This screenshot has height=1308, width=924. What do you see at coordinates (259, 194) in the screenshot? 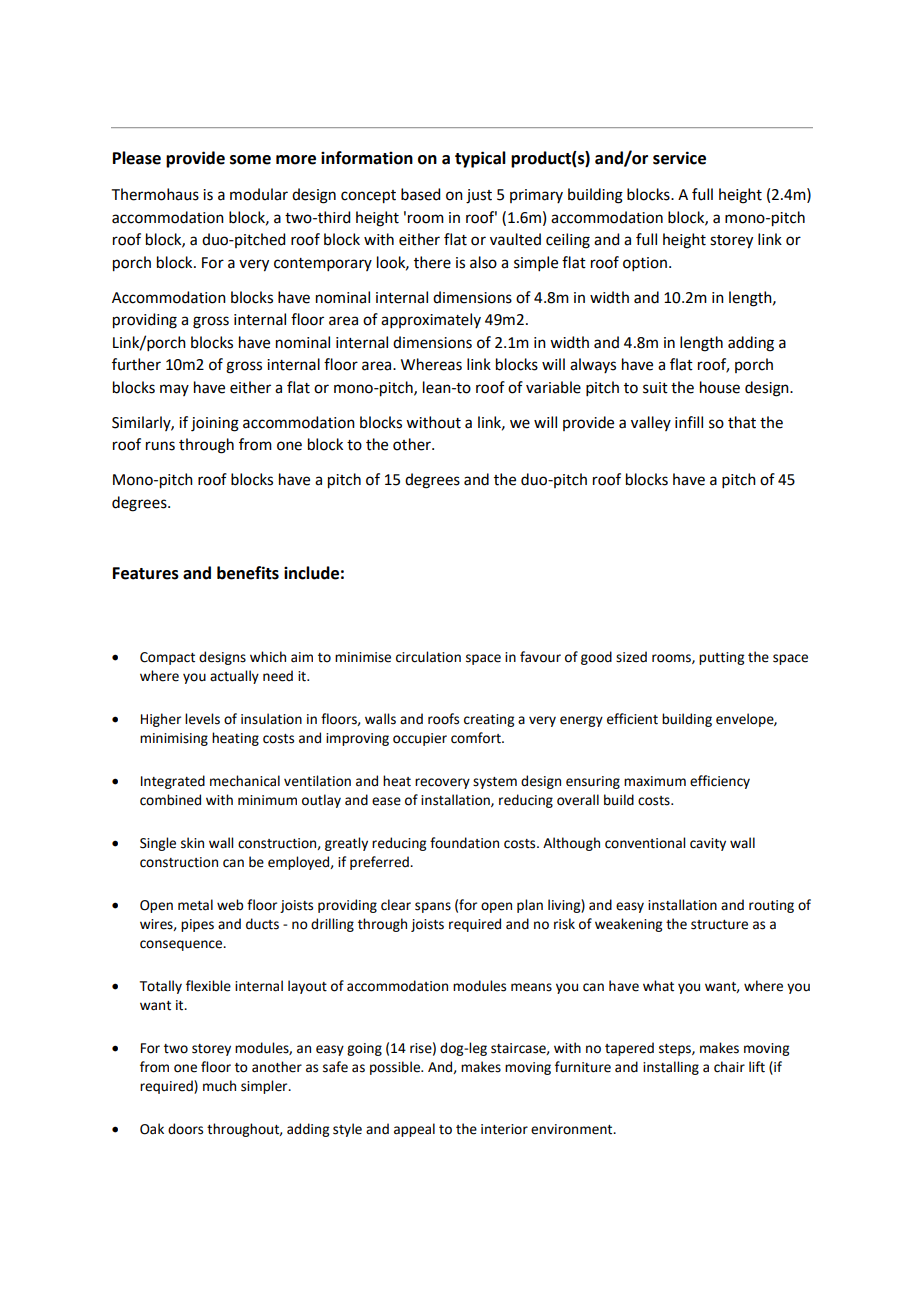
I see `modular` at bounding box center [259, 194].
